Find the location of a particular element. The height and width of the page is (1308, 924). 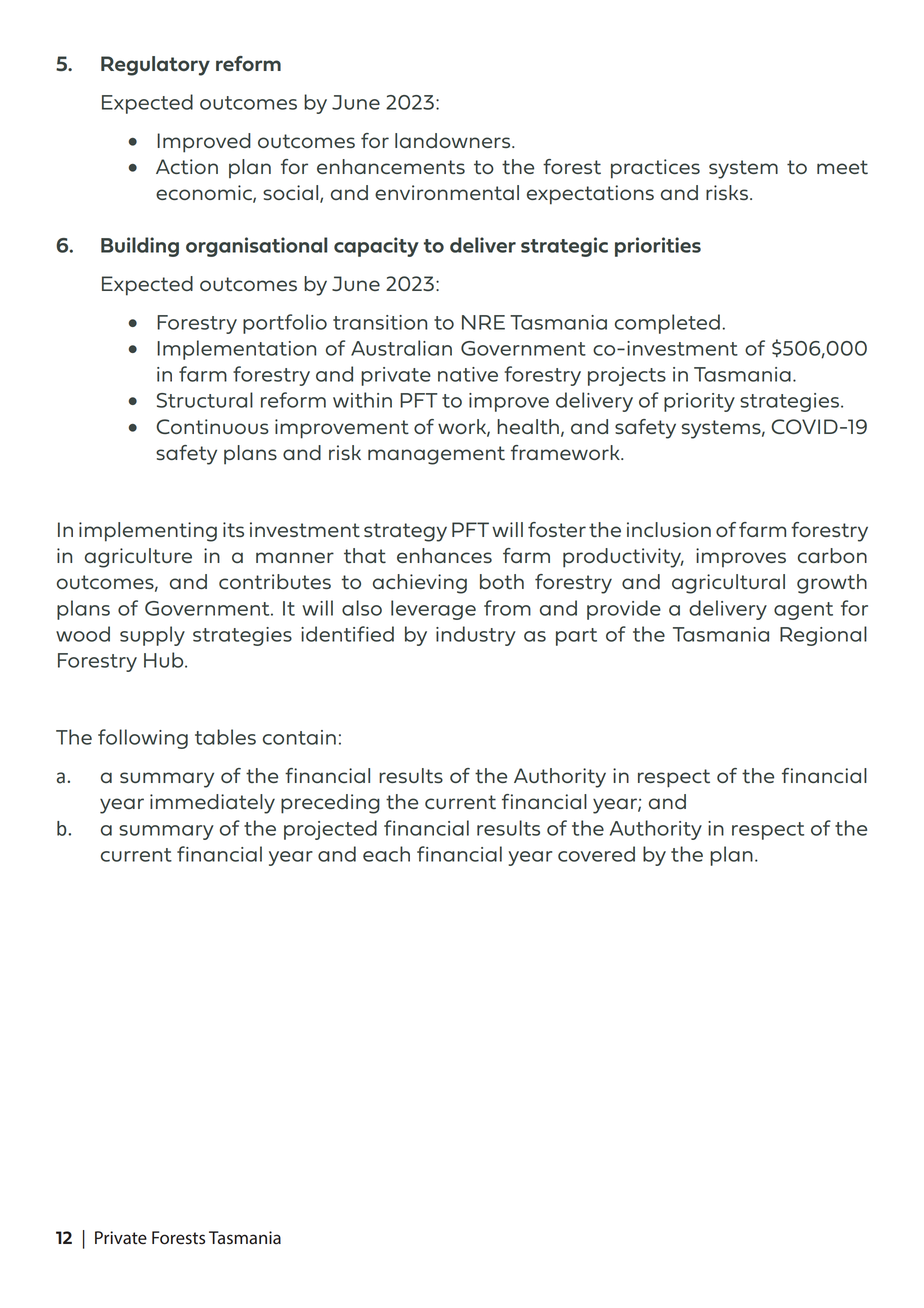

each is located at coordinates (386, 854).
